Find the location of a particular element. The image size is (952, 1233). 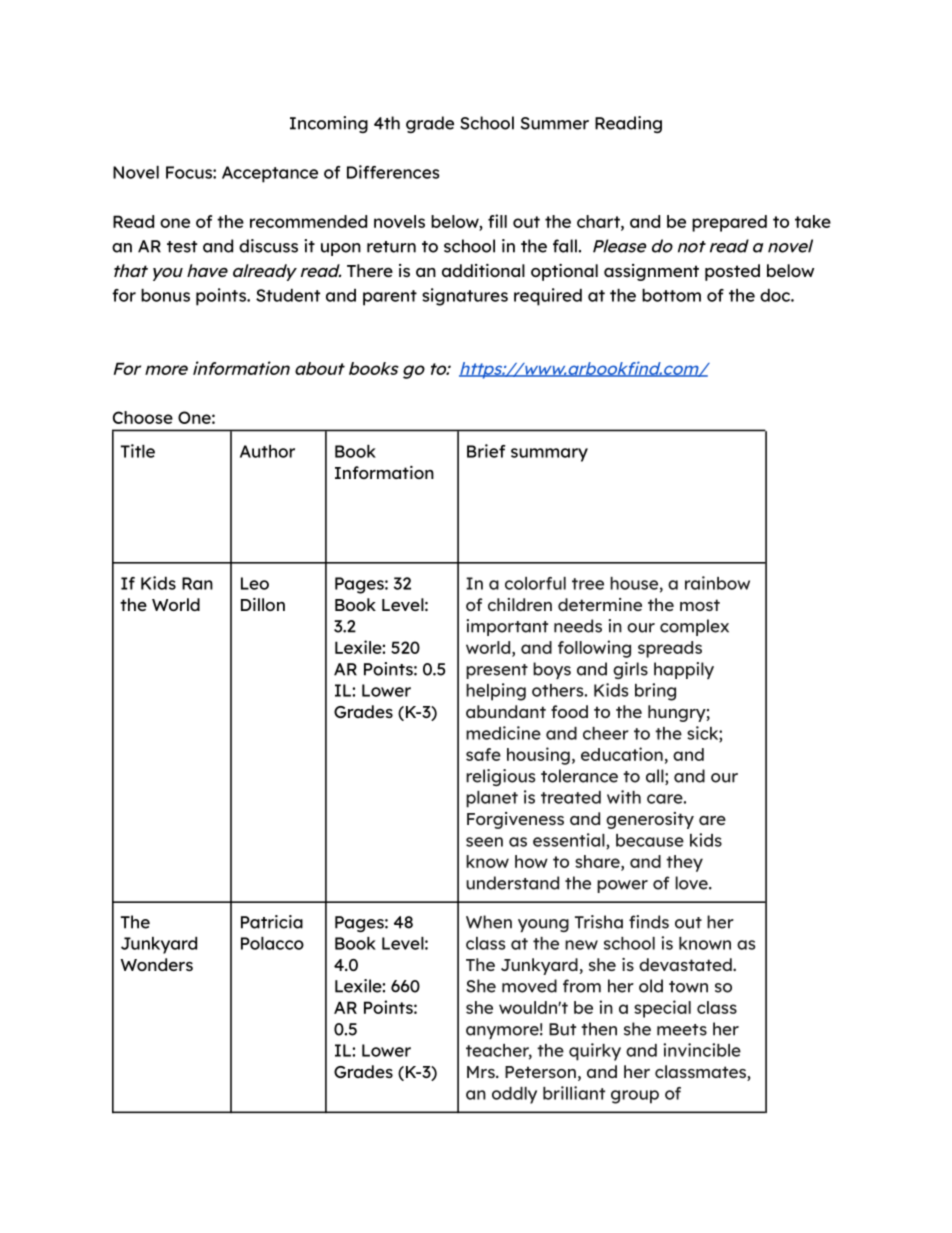

Acceptance is located at coordinates (270, 174).
